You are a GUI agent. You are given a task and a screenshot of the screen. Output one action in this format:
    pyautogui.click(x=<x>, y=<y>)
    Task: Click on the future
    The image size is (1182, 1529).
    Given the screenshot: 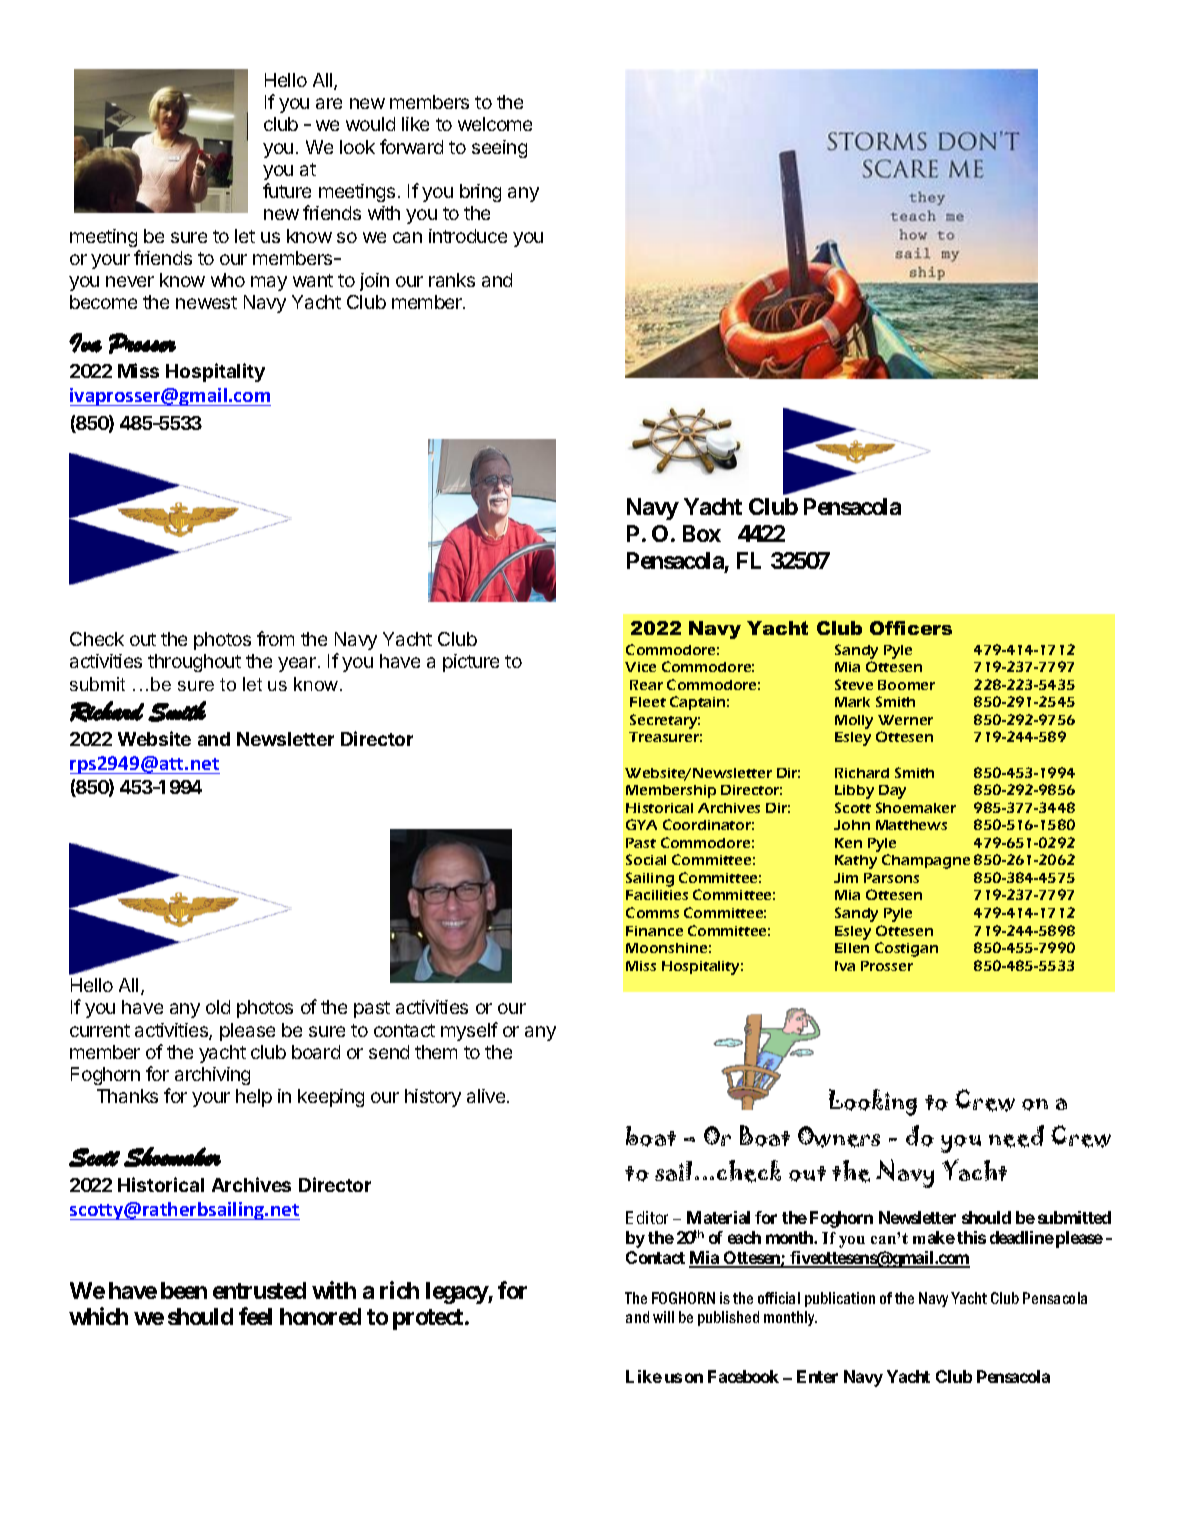 What is the action you would take?
    pyautogui.click(x=287, y=190)
